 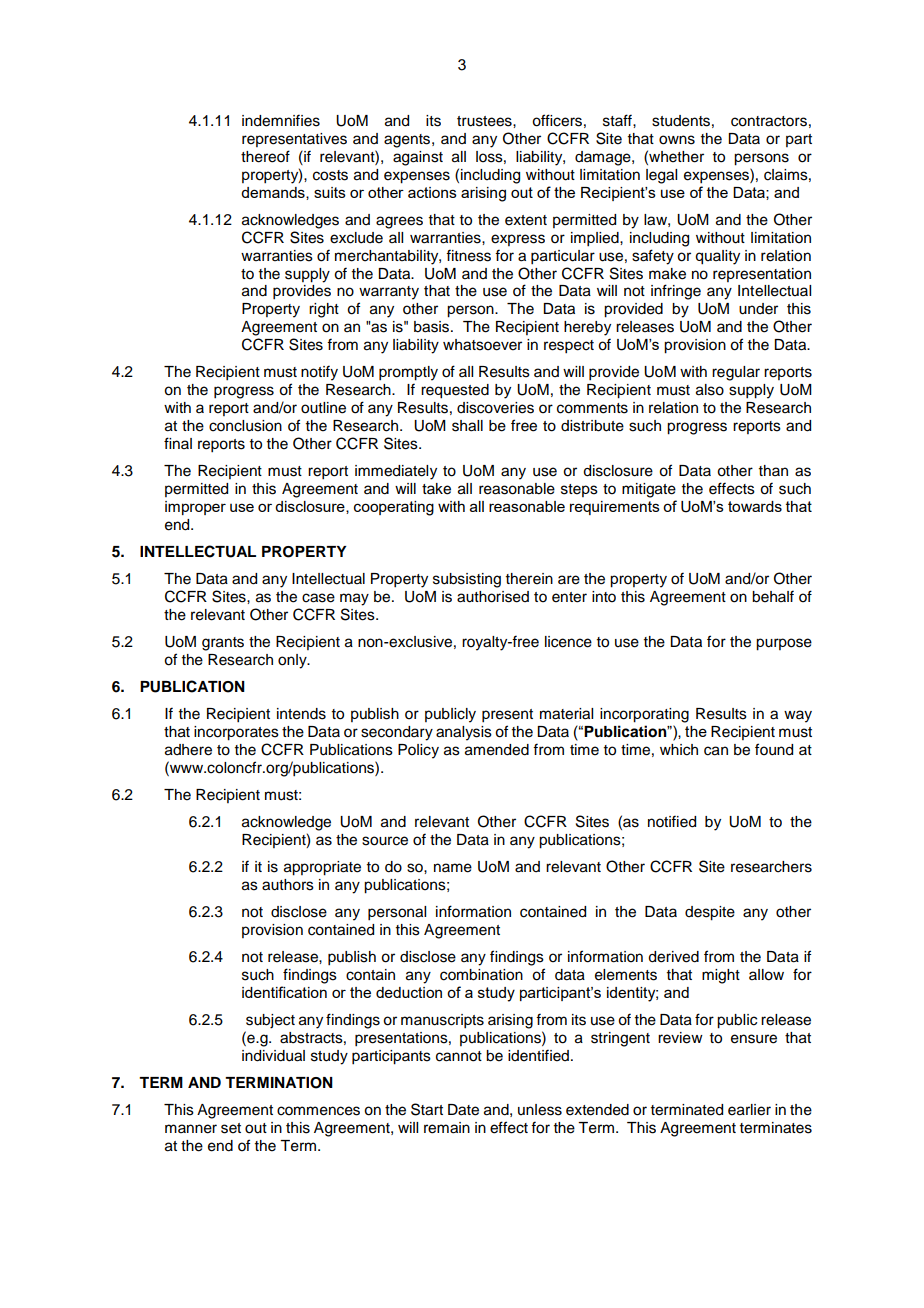 What do you see at coordinates (236, 733) in the page?
I see `incorporates` at bounding box center [236, 733].
